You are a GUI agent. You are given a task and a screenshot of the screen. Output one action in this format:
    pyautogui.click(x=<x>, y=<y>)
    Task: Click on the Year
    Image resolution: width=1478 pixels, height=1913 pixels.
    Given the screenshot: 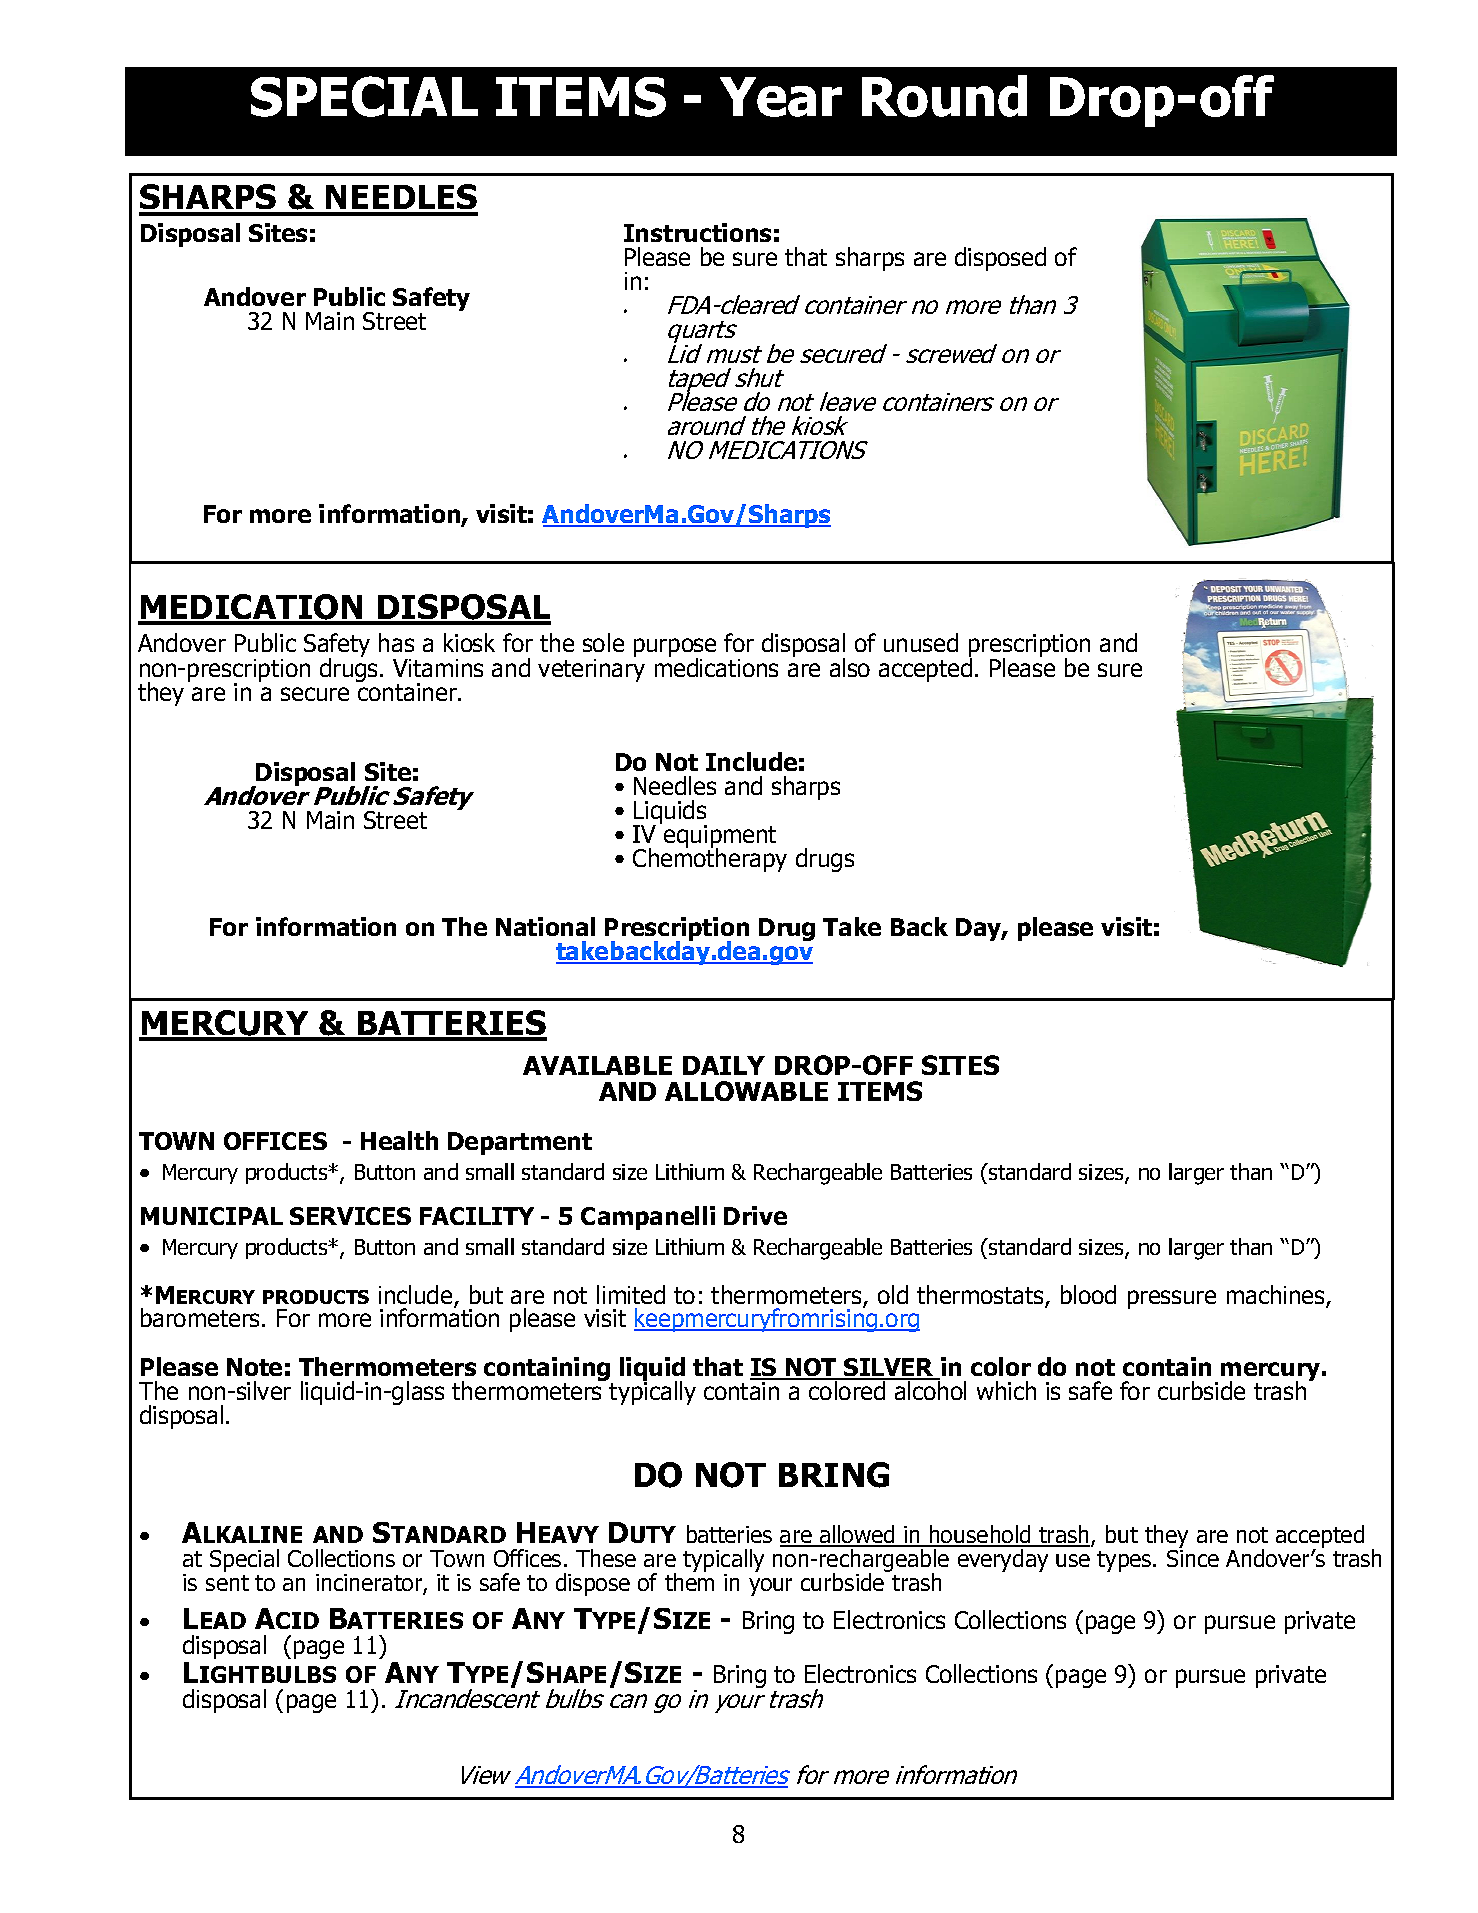 What is the action you would take?
    pyautogui.click(x=781, y=97)
